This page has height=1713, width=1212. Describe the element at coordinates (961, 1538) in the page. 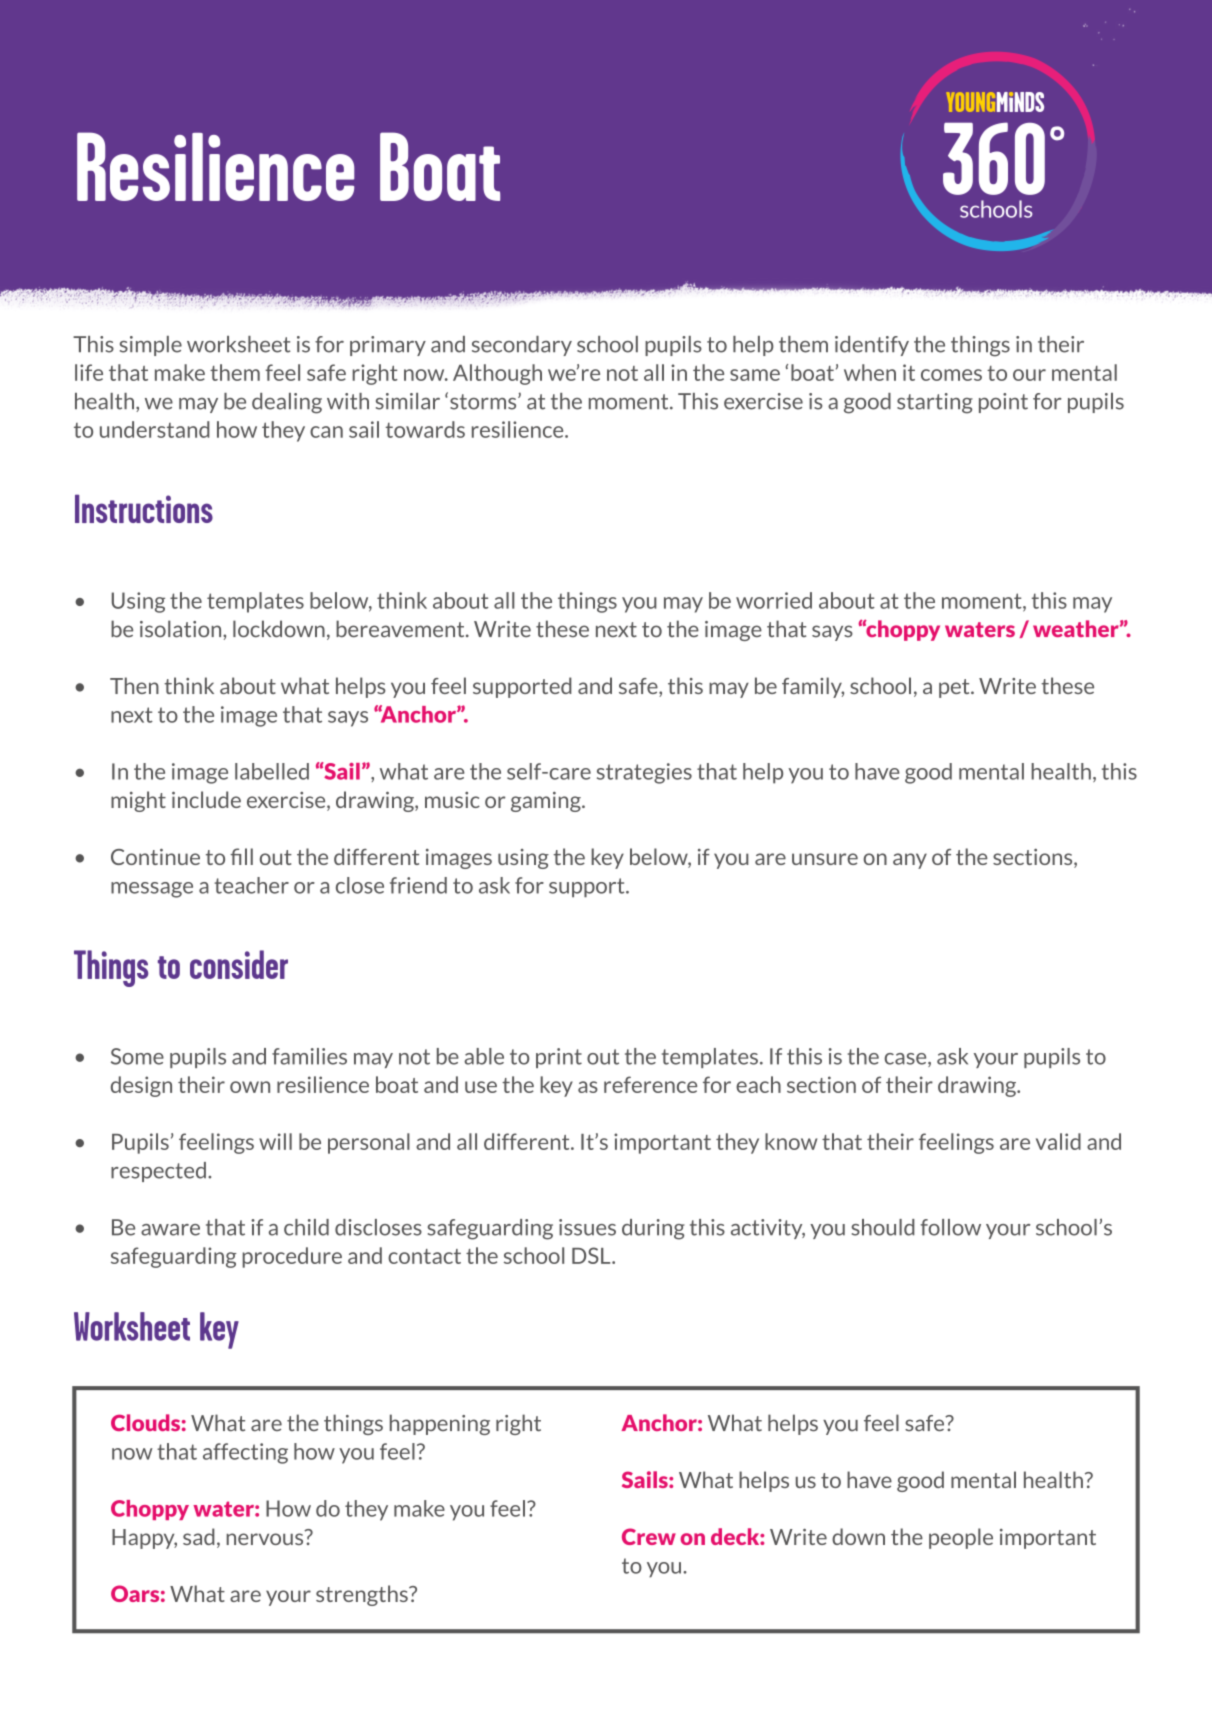

I see `people` at that location.
